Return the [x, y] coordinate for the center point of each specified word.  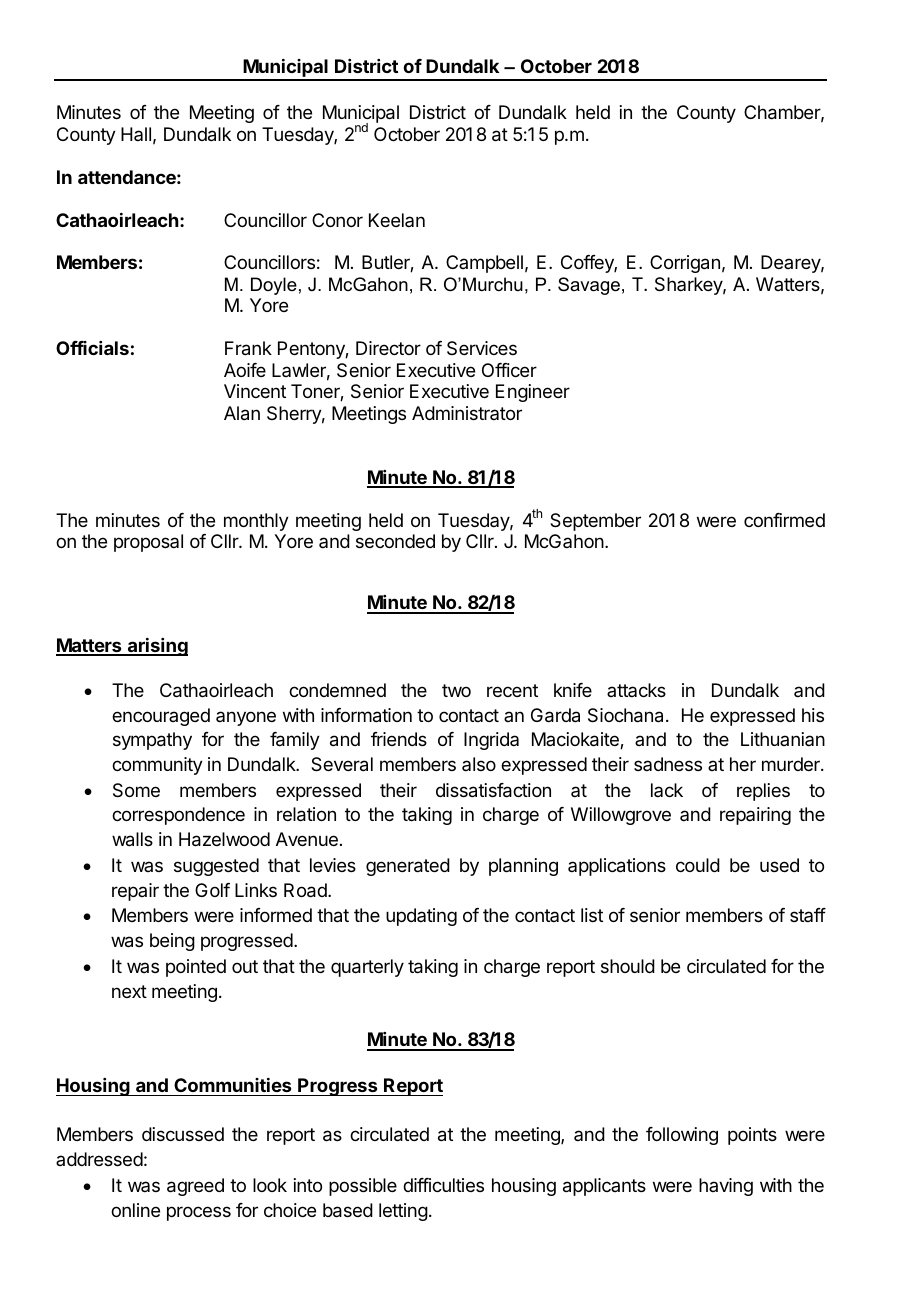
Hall [136, 134]
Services [482, 348]
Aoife [245, 370]
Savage [589, 286]
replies [763, 792]
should [628, 966]
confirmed [784, 520]
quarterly [367, 968]
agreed [195, 1187]
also [479, 764]
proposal [148, 543]
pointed [196, 968]
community [157, 766]
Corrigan [685, 264]
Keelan [397, 220]
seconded [395, 541]
